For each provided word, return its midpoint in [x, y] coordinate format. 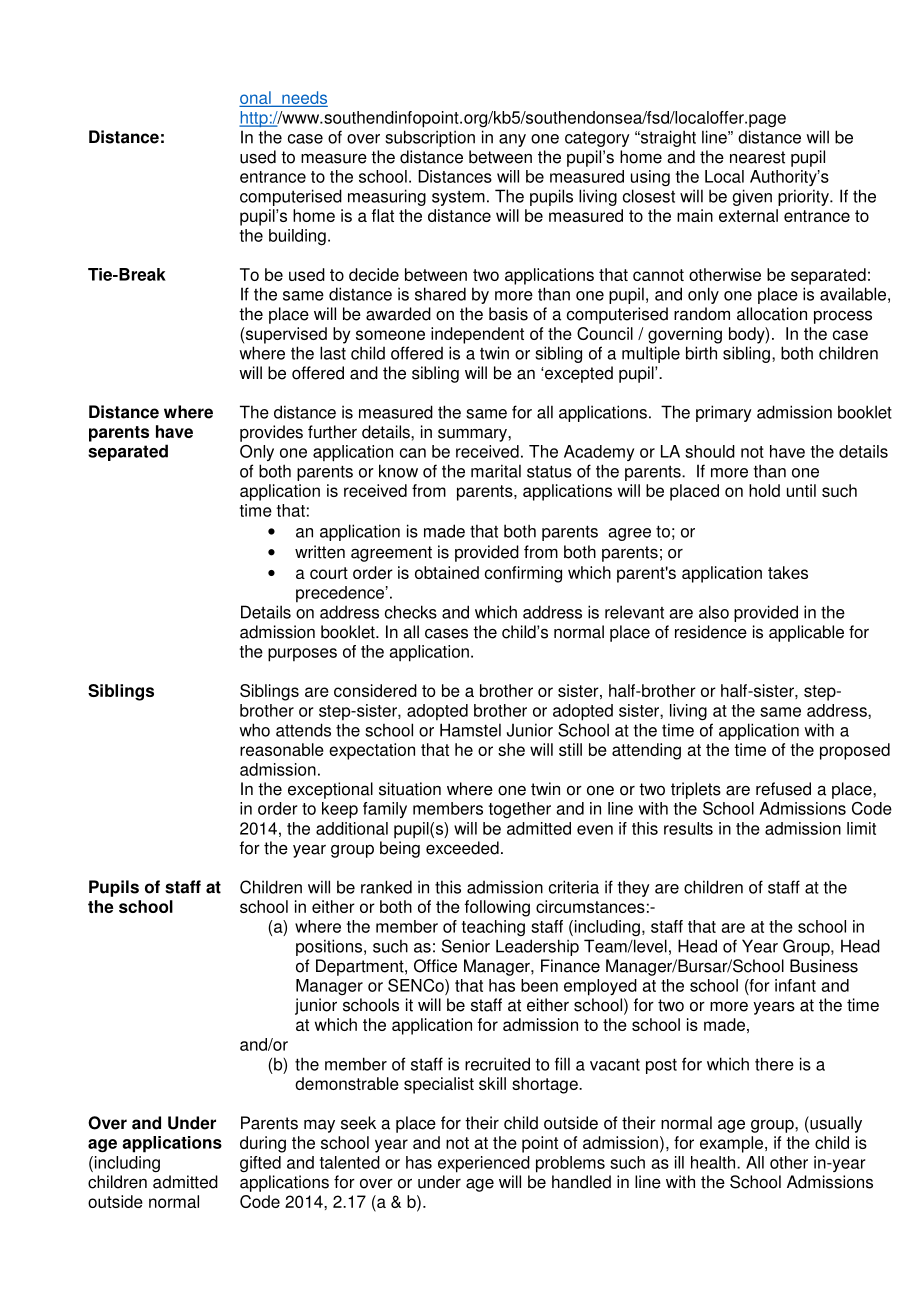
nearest [757, 157]
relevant [634, 612]
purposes [302, 655]
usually [835, 1124]
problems [570, 1164]
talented [350, 1162]
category [597, 139]
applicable [806, 633]
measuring [387, 197]
